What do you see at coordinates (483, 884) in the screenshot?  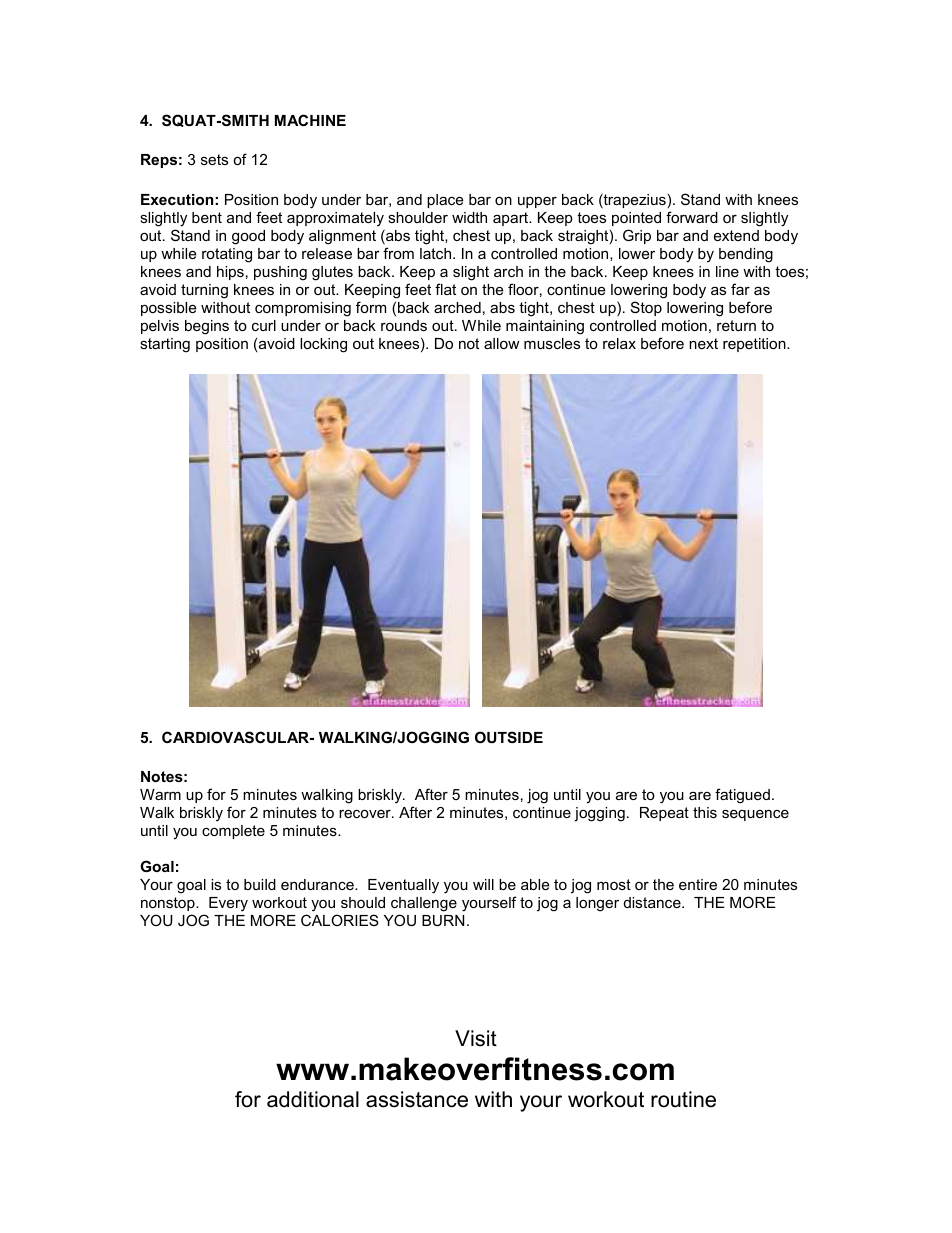 I see `will` at bounding box center [483, 884].
